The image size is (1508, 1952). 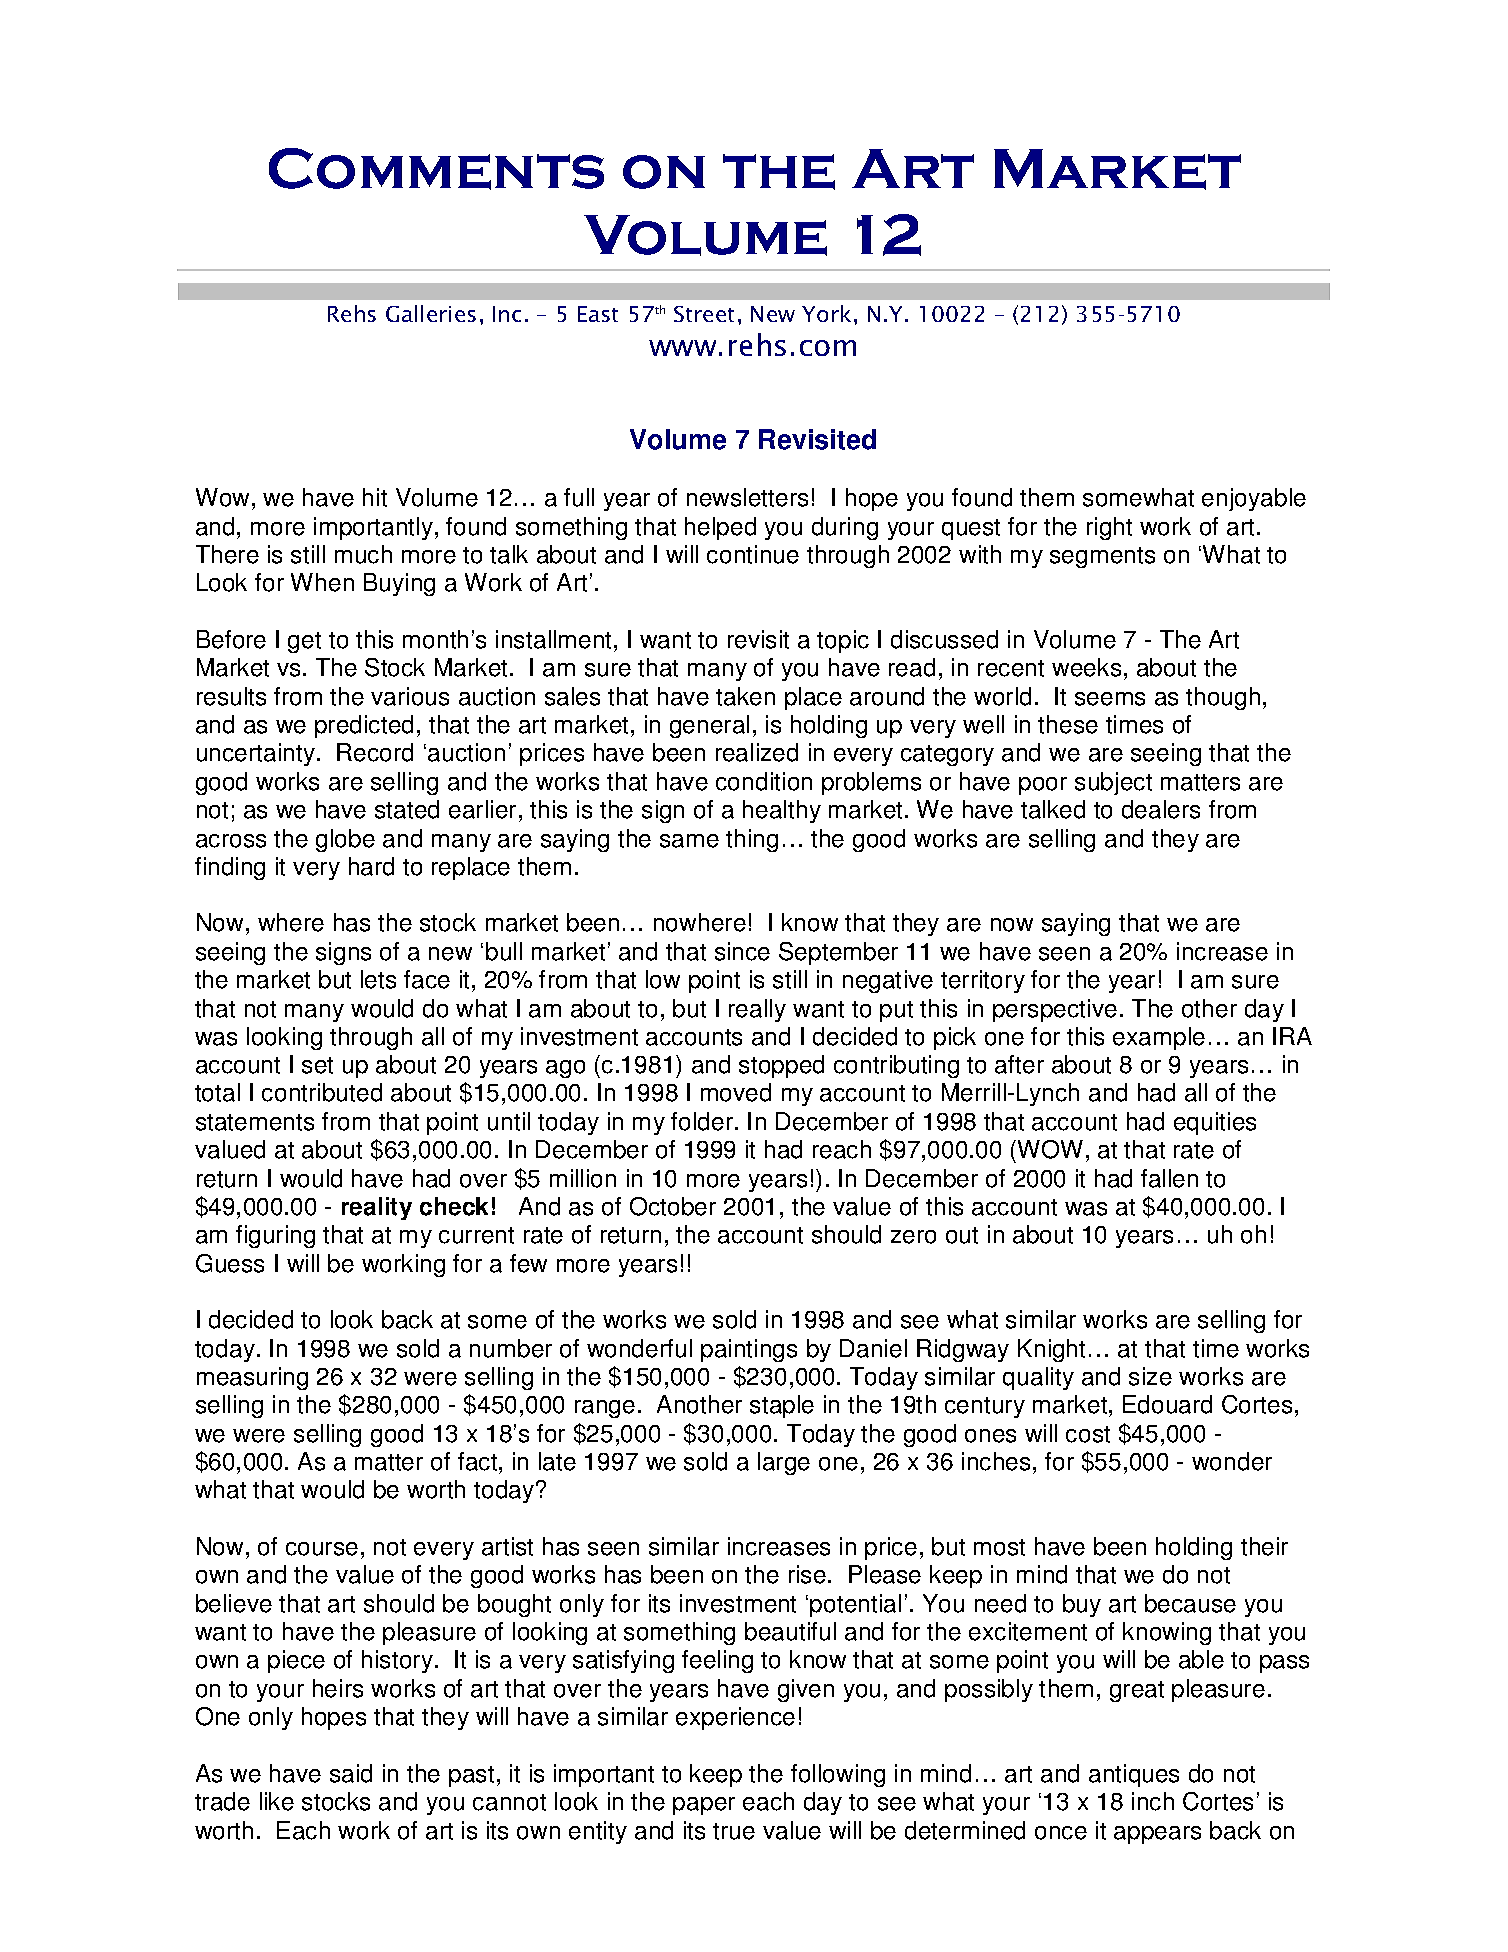 What do you see at coordinates (436, 169) in the screenshot?
I see `Comments` at bounding box center [436, 169].
